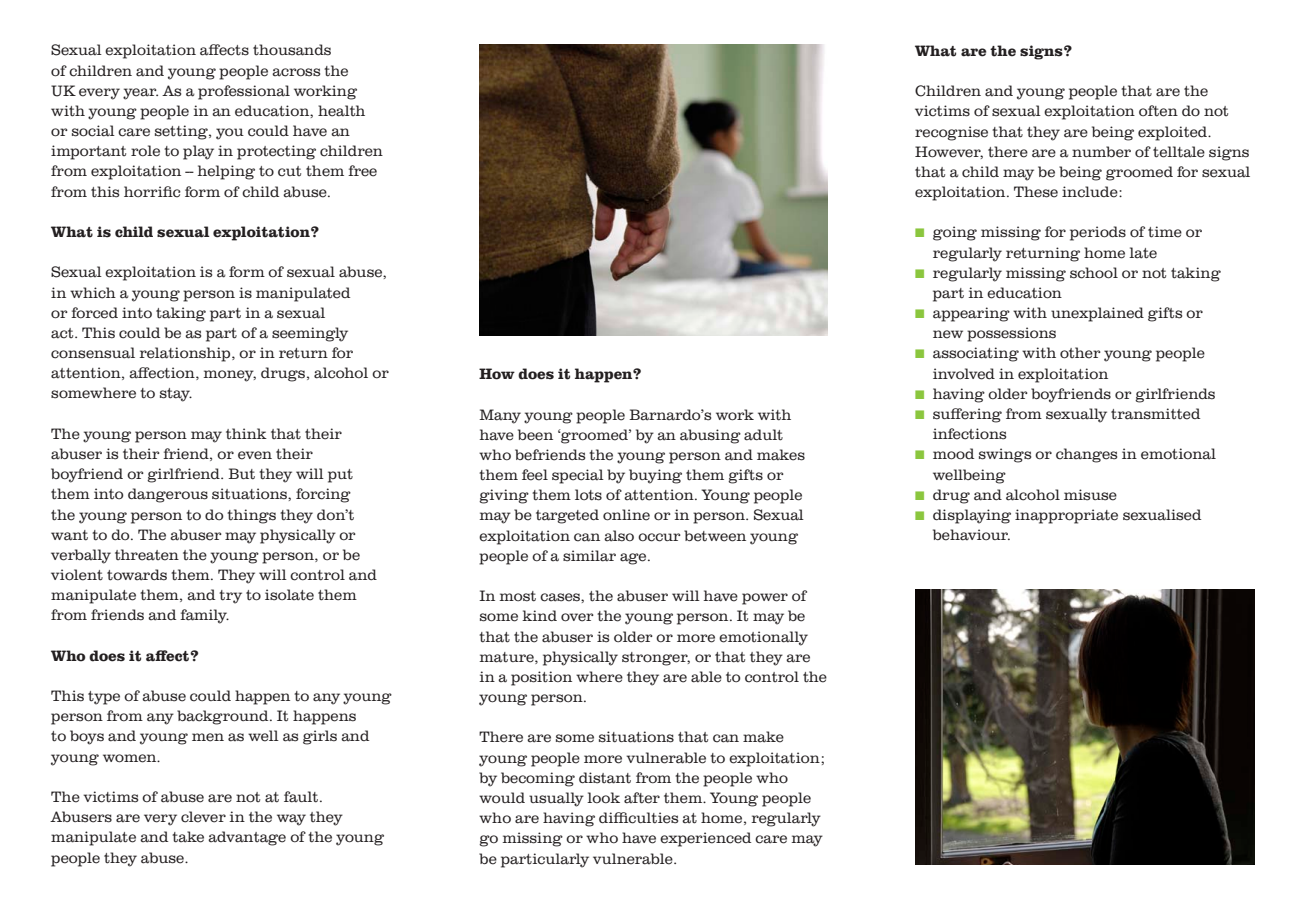 Image resolution: width=1298 pixels, height=924 pixels. Describe the element at coordinates (1158, 111) in the image. I see `often` at that location.
